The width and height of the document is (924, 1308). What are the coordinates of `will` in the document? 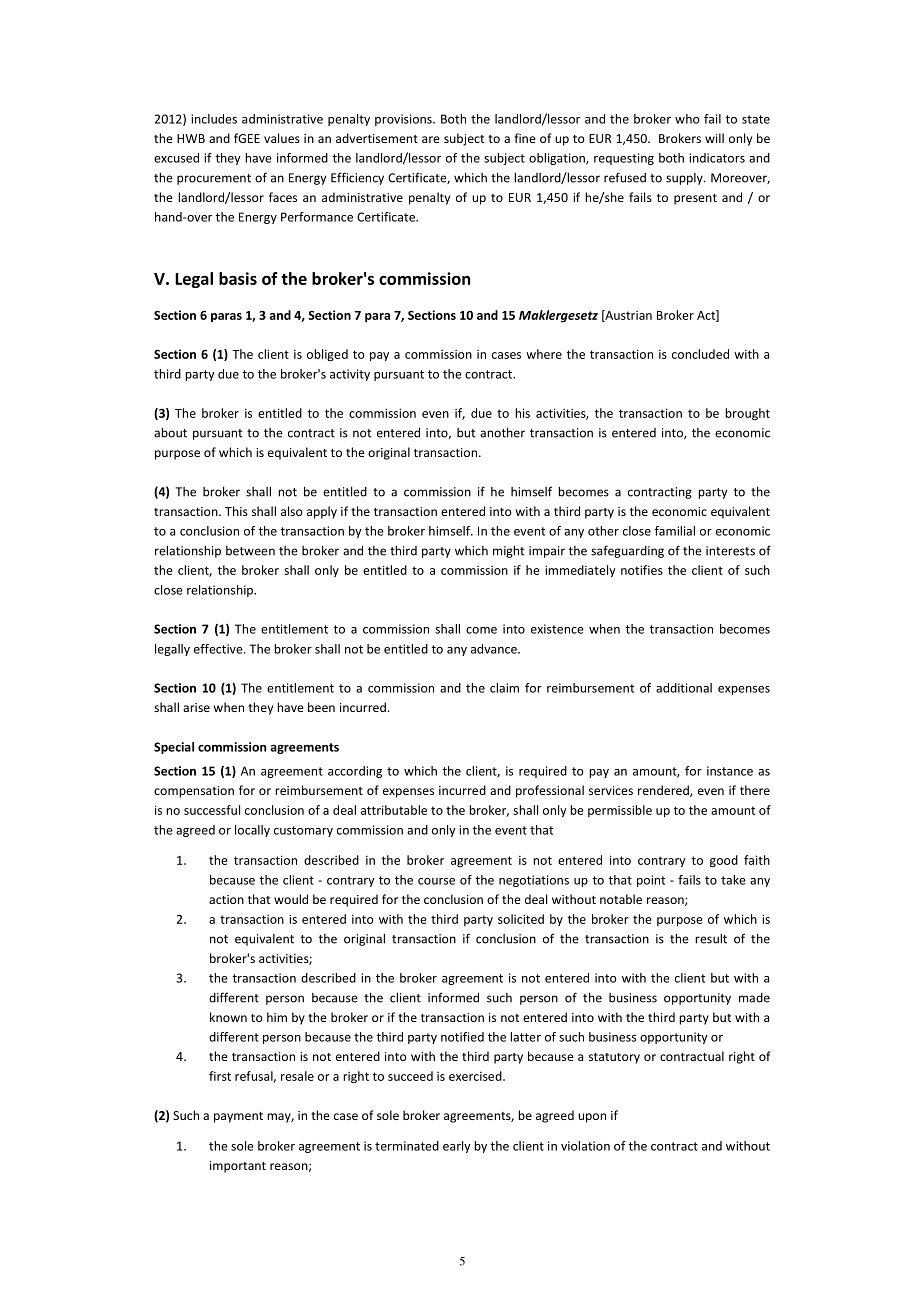 It's located at (714, 138).
